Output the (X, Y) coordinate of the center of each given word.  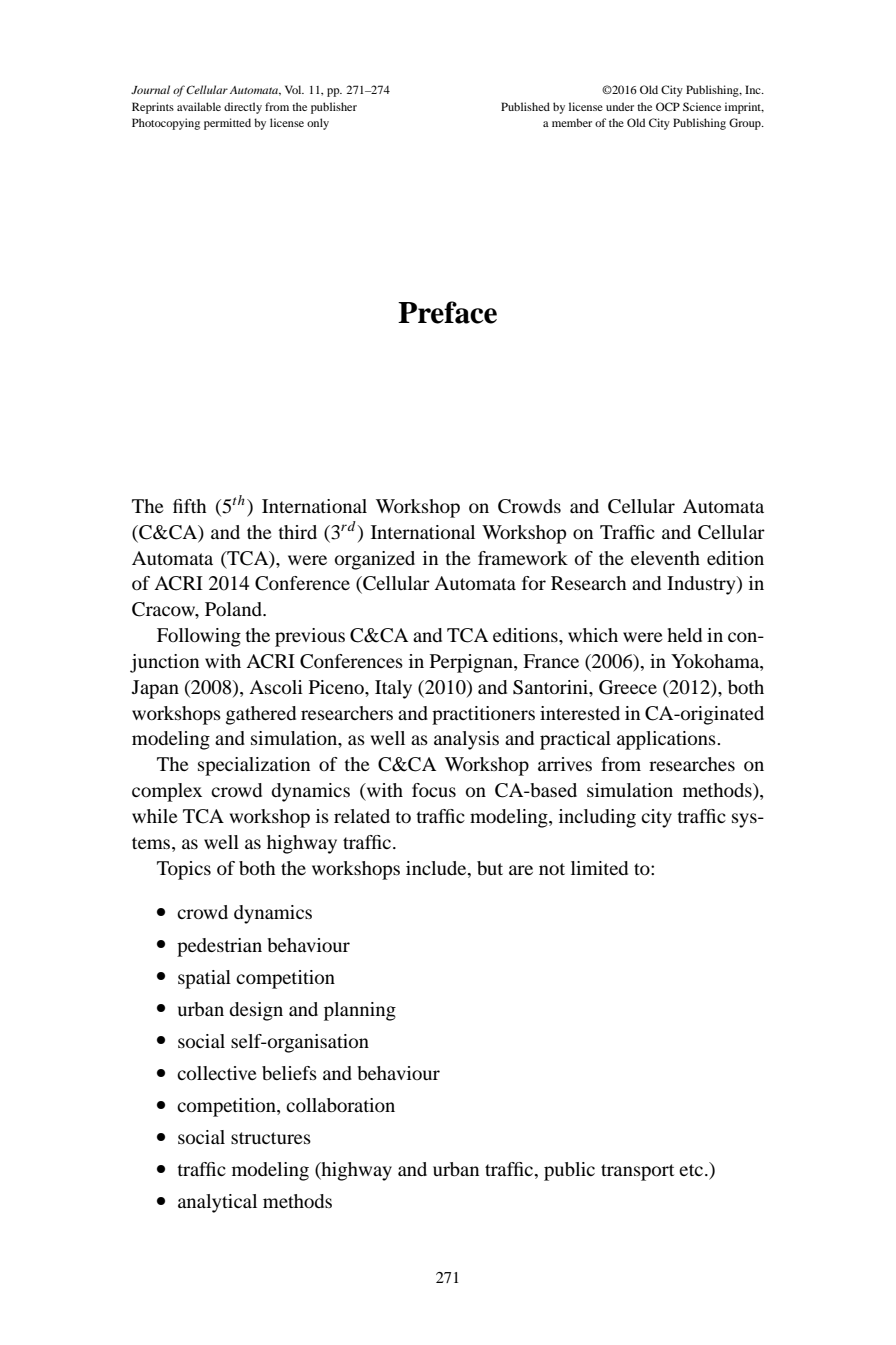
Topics (184, 870)
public (569, 1171)
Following (199, 637)
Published (525, 106)
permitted (227, 124)
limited (599, 868)
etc (692, 1170)
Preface (447, 312)
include (437, 868)
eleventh (665, 558)
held (684, 635)
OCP (668, 106)
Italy (393, 689)
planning (360, 1011)
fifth (189, 506)
